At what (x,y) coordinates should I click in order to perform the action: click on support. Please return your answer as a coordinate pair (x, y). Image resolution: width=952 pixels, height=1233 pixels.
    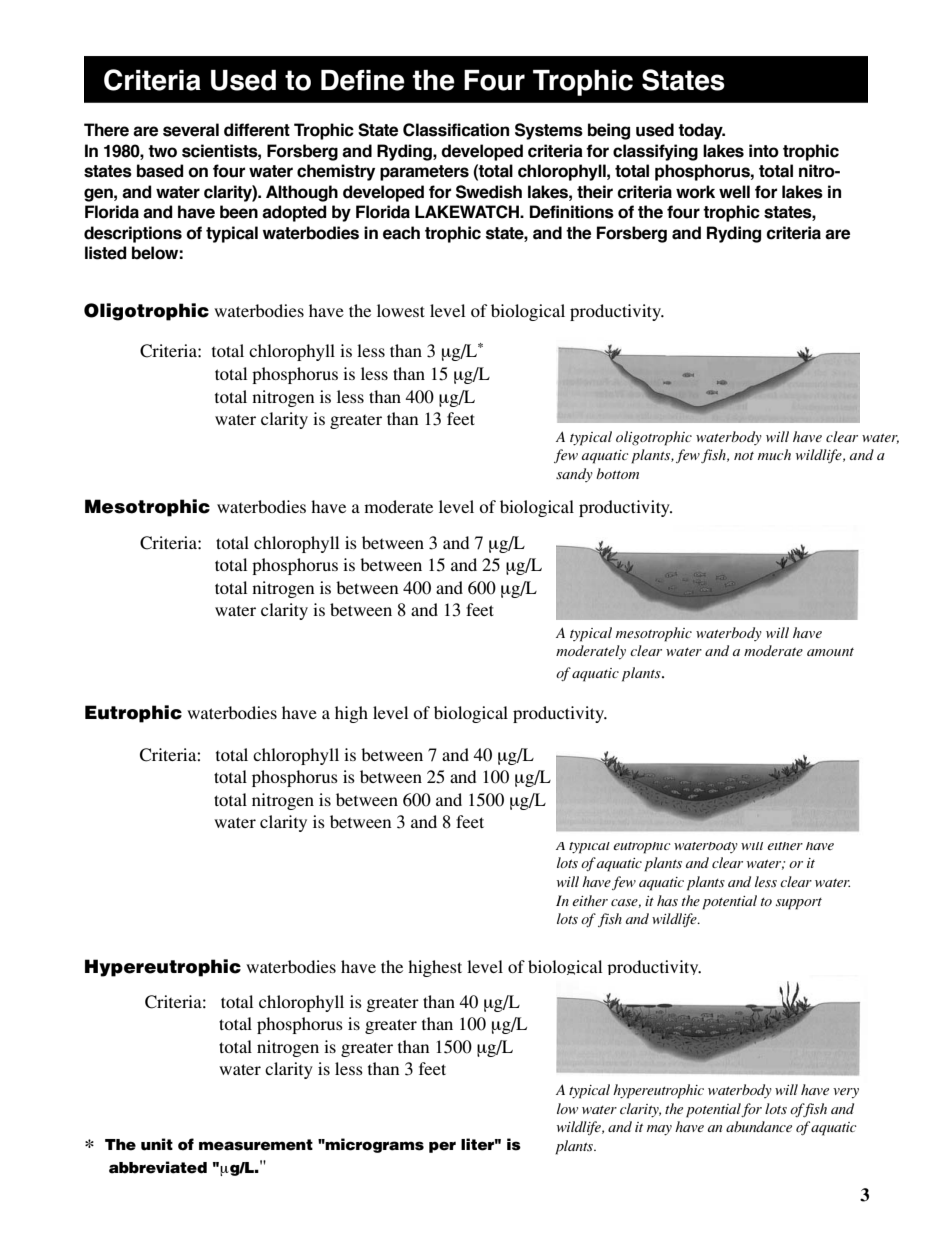
    Looking at the image, I should click on (799, 904).
